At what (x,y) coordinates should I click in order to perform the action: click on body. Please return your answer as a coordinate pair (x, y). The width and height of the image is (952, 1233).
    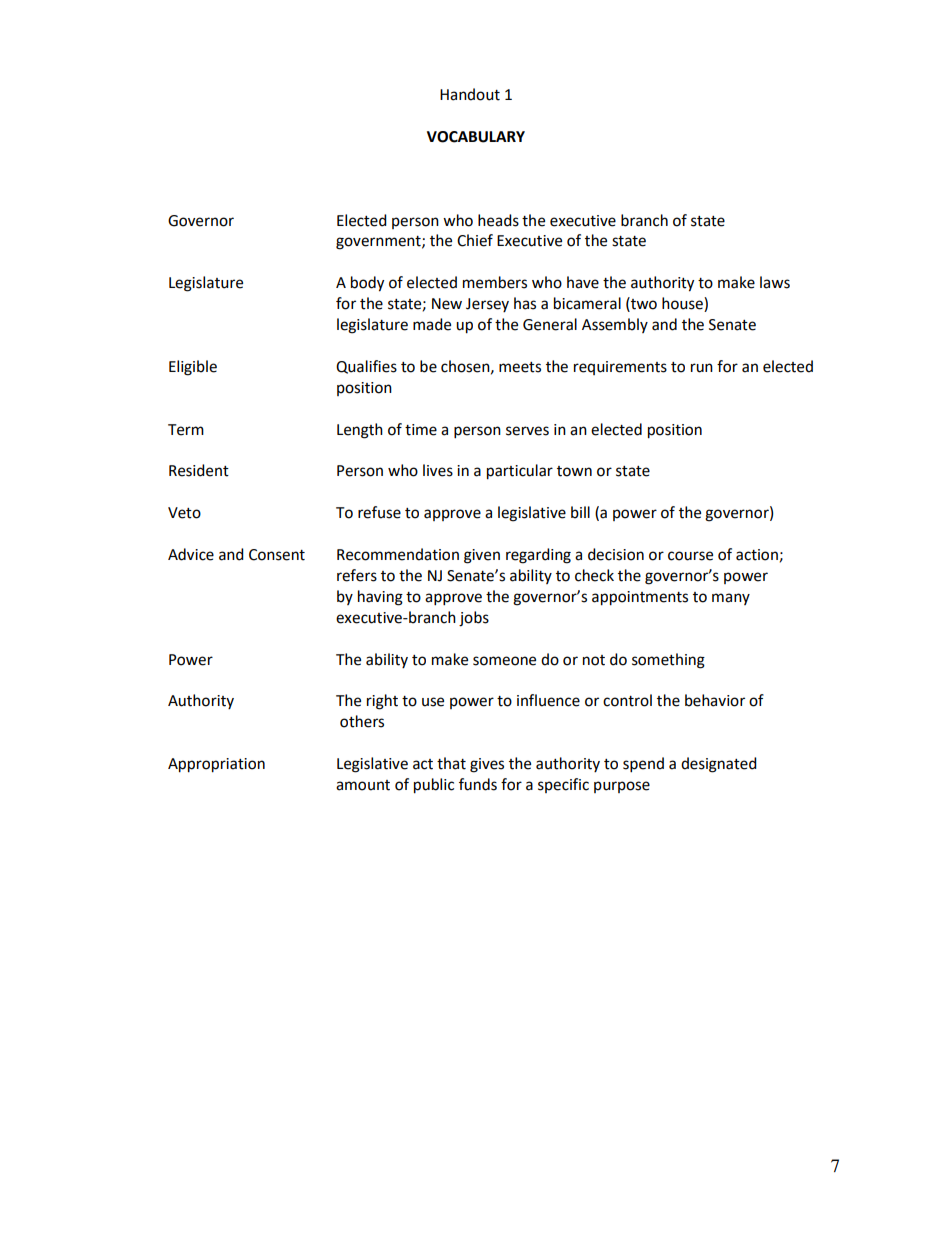
    Looking at the image, I should click on (367, 284).
